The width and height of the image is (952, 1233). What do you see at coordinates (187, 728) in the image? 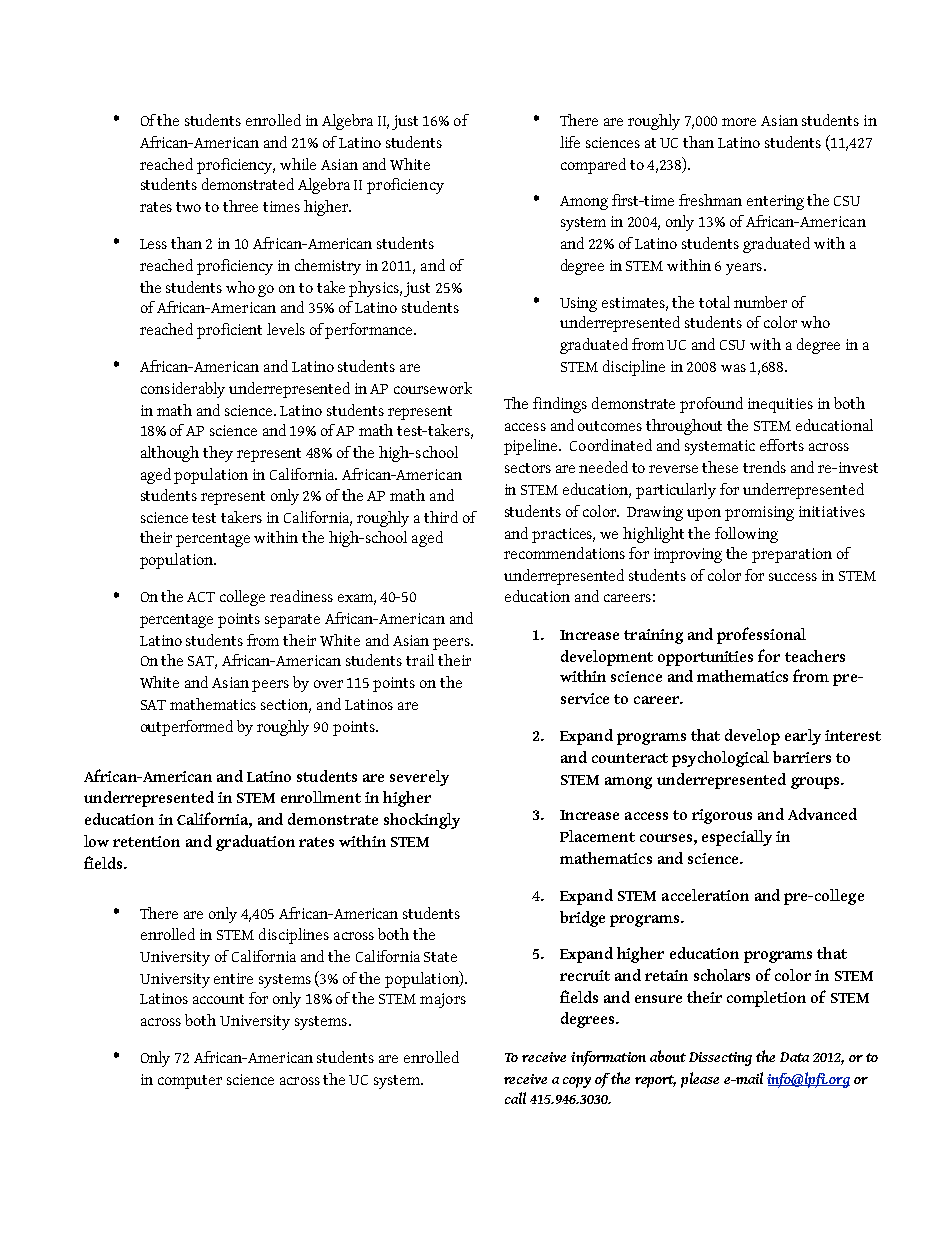
I see `outperformed` at bounding box center [187, 728].
